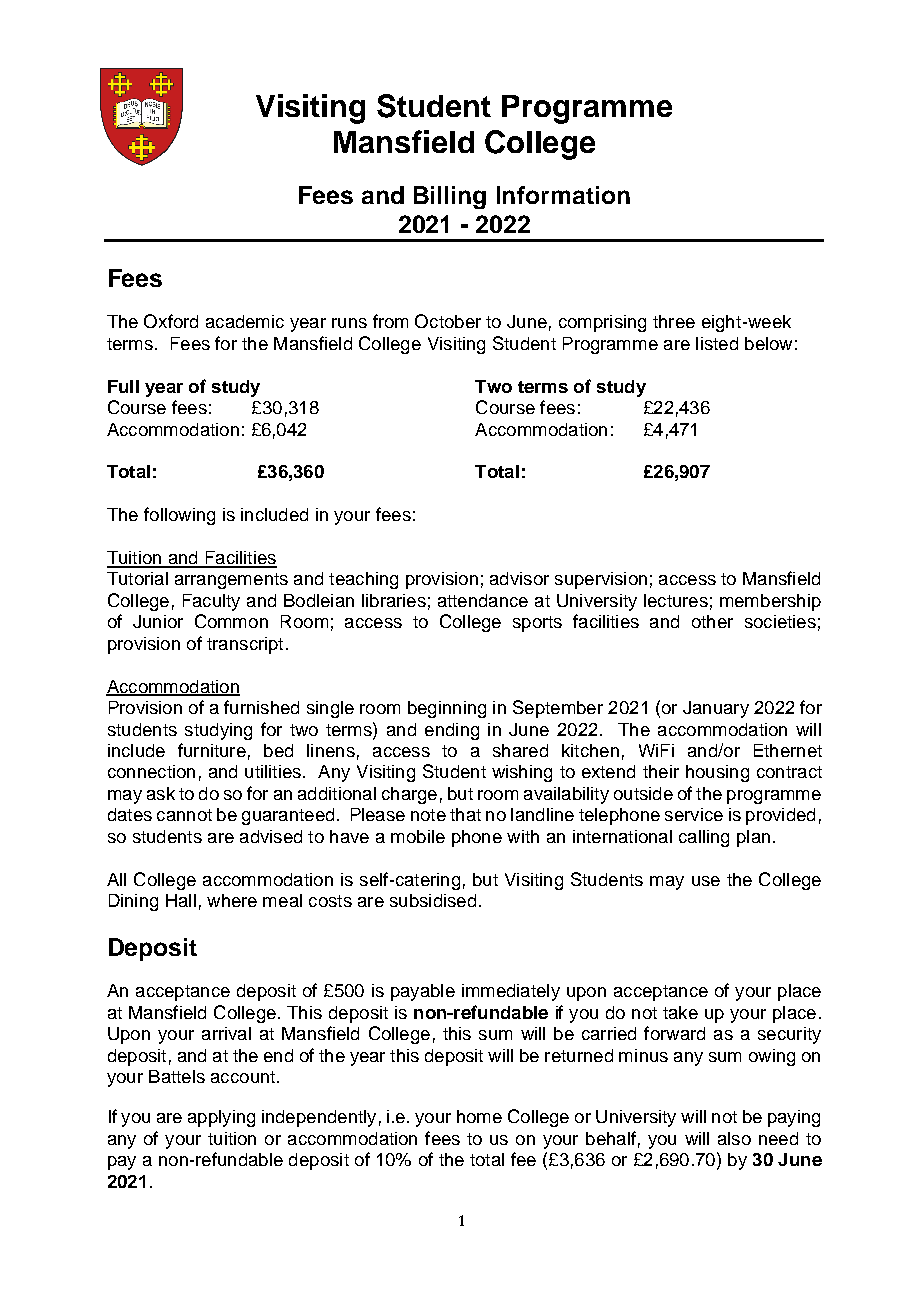 This screenshot has height=1308, width=924. What do you see at coordinates (171, 321) in the screenshot?
I see `Oxford` at bounding box center [171, 321].
